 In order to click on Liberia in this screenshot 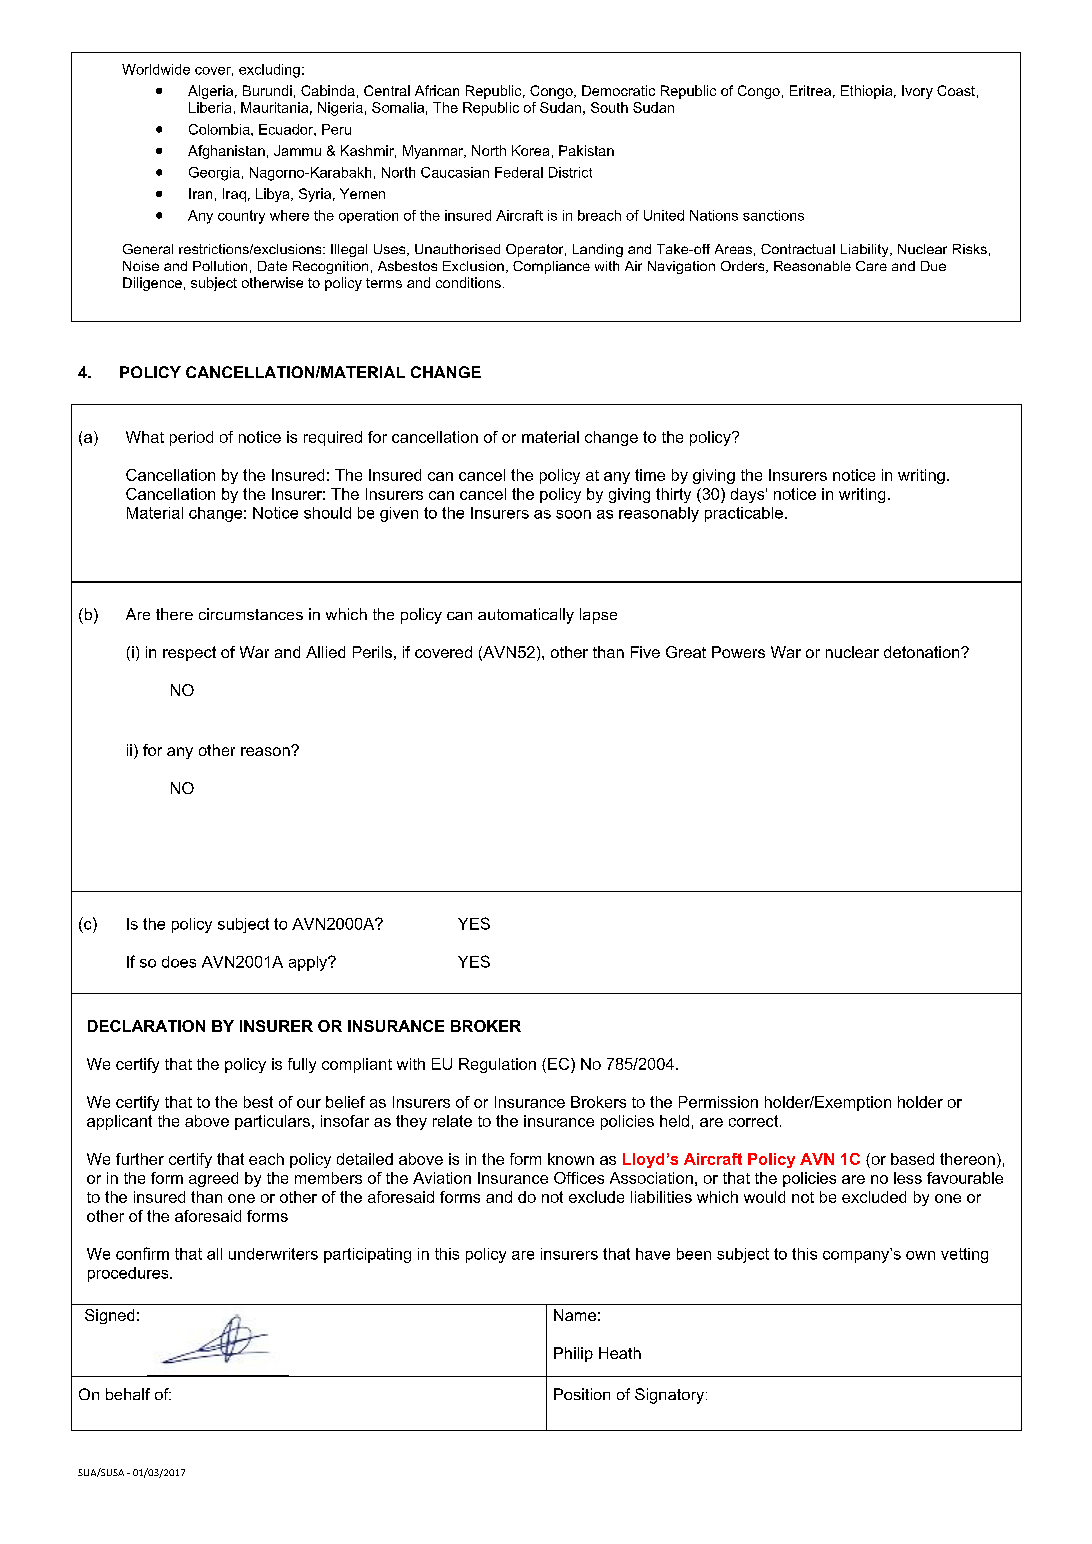, I will do `click(210, 107)`.
